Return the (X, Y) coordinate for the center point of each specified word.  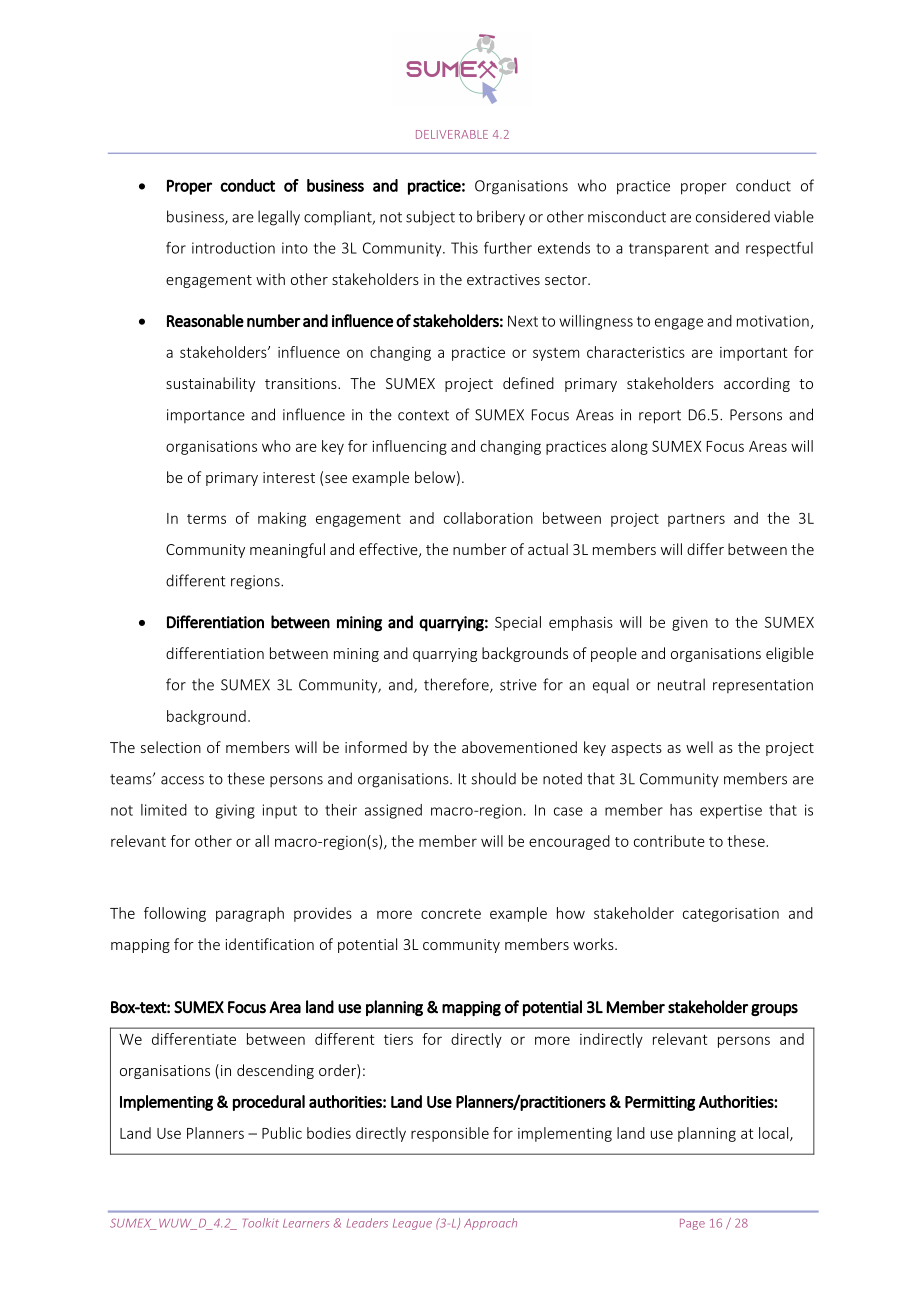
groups (774, 1010)
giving (235, 811)
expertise (731, 811)
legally (279, 218)
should (493, 778)
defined (528, 383)
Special (518, 623)
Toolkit (261, 1223)
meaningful (287, 550)
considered (733, 216)
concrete (451, 914)
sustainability (210, 384)
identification (269, 944)
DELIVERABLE (452, 134)
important (753, 354)
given (690, 624)
